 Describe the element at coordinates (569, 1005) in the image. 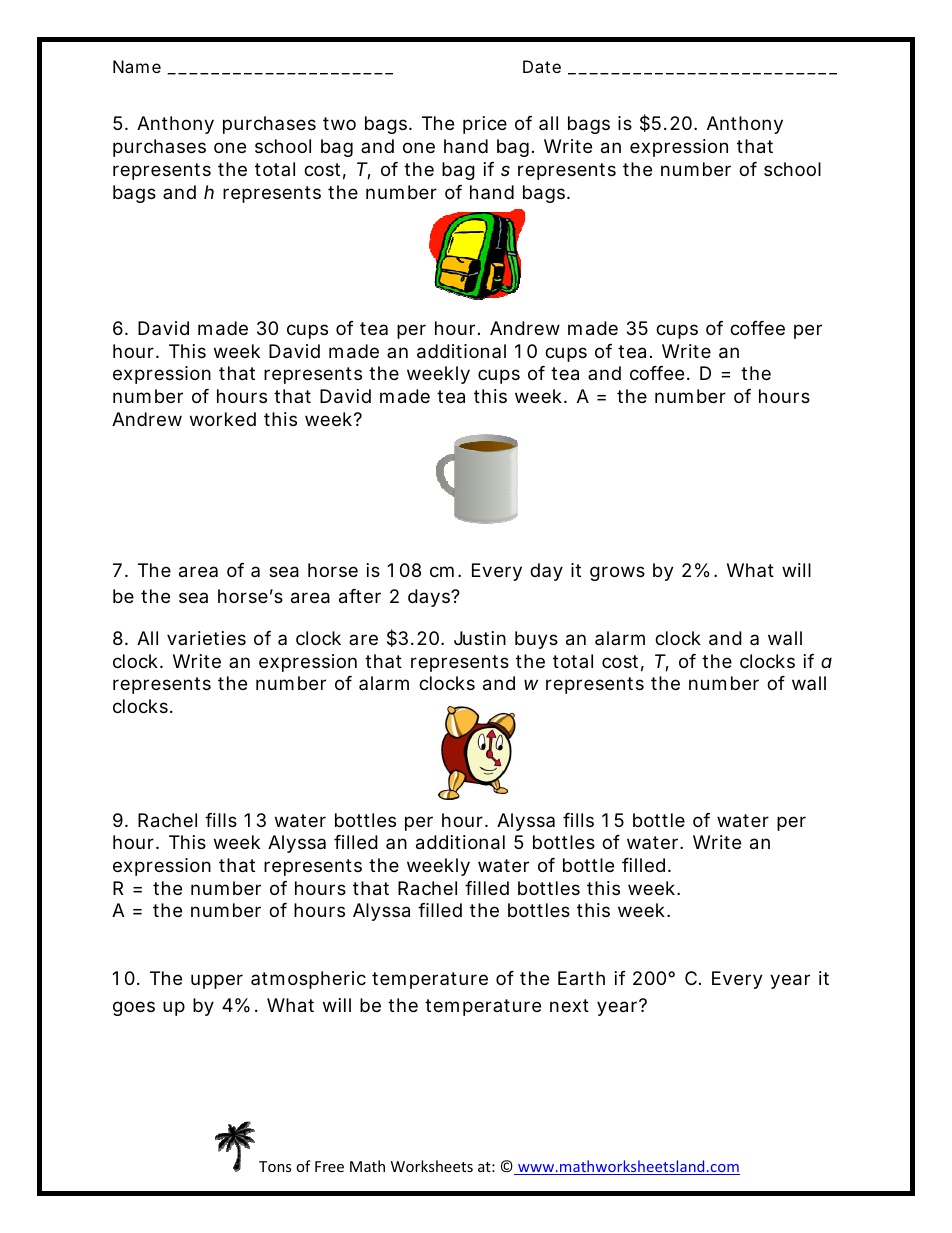

I see `next` at that location.
